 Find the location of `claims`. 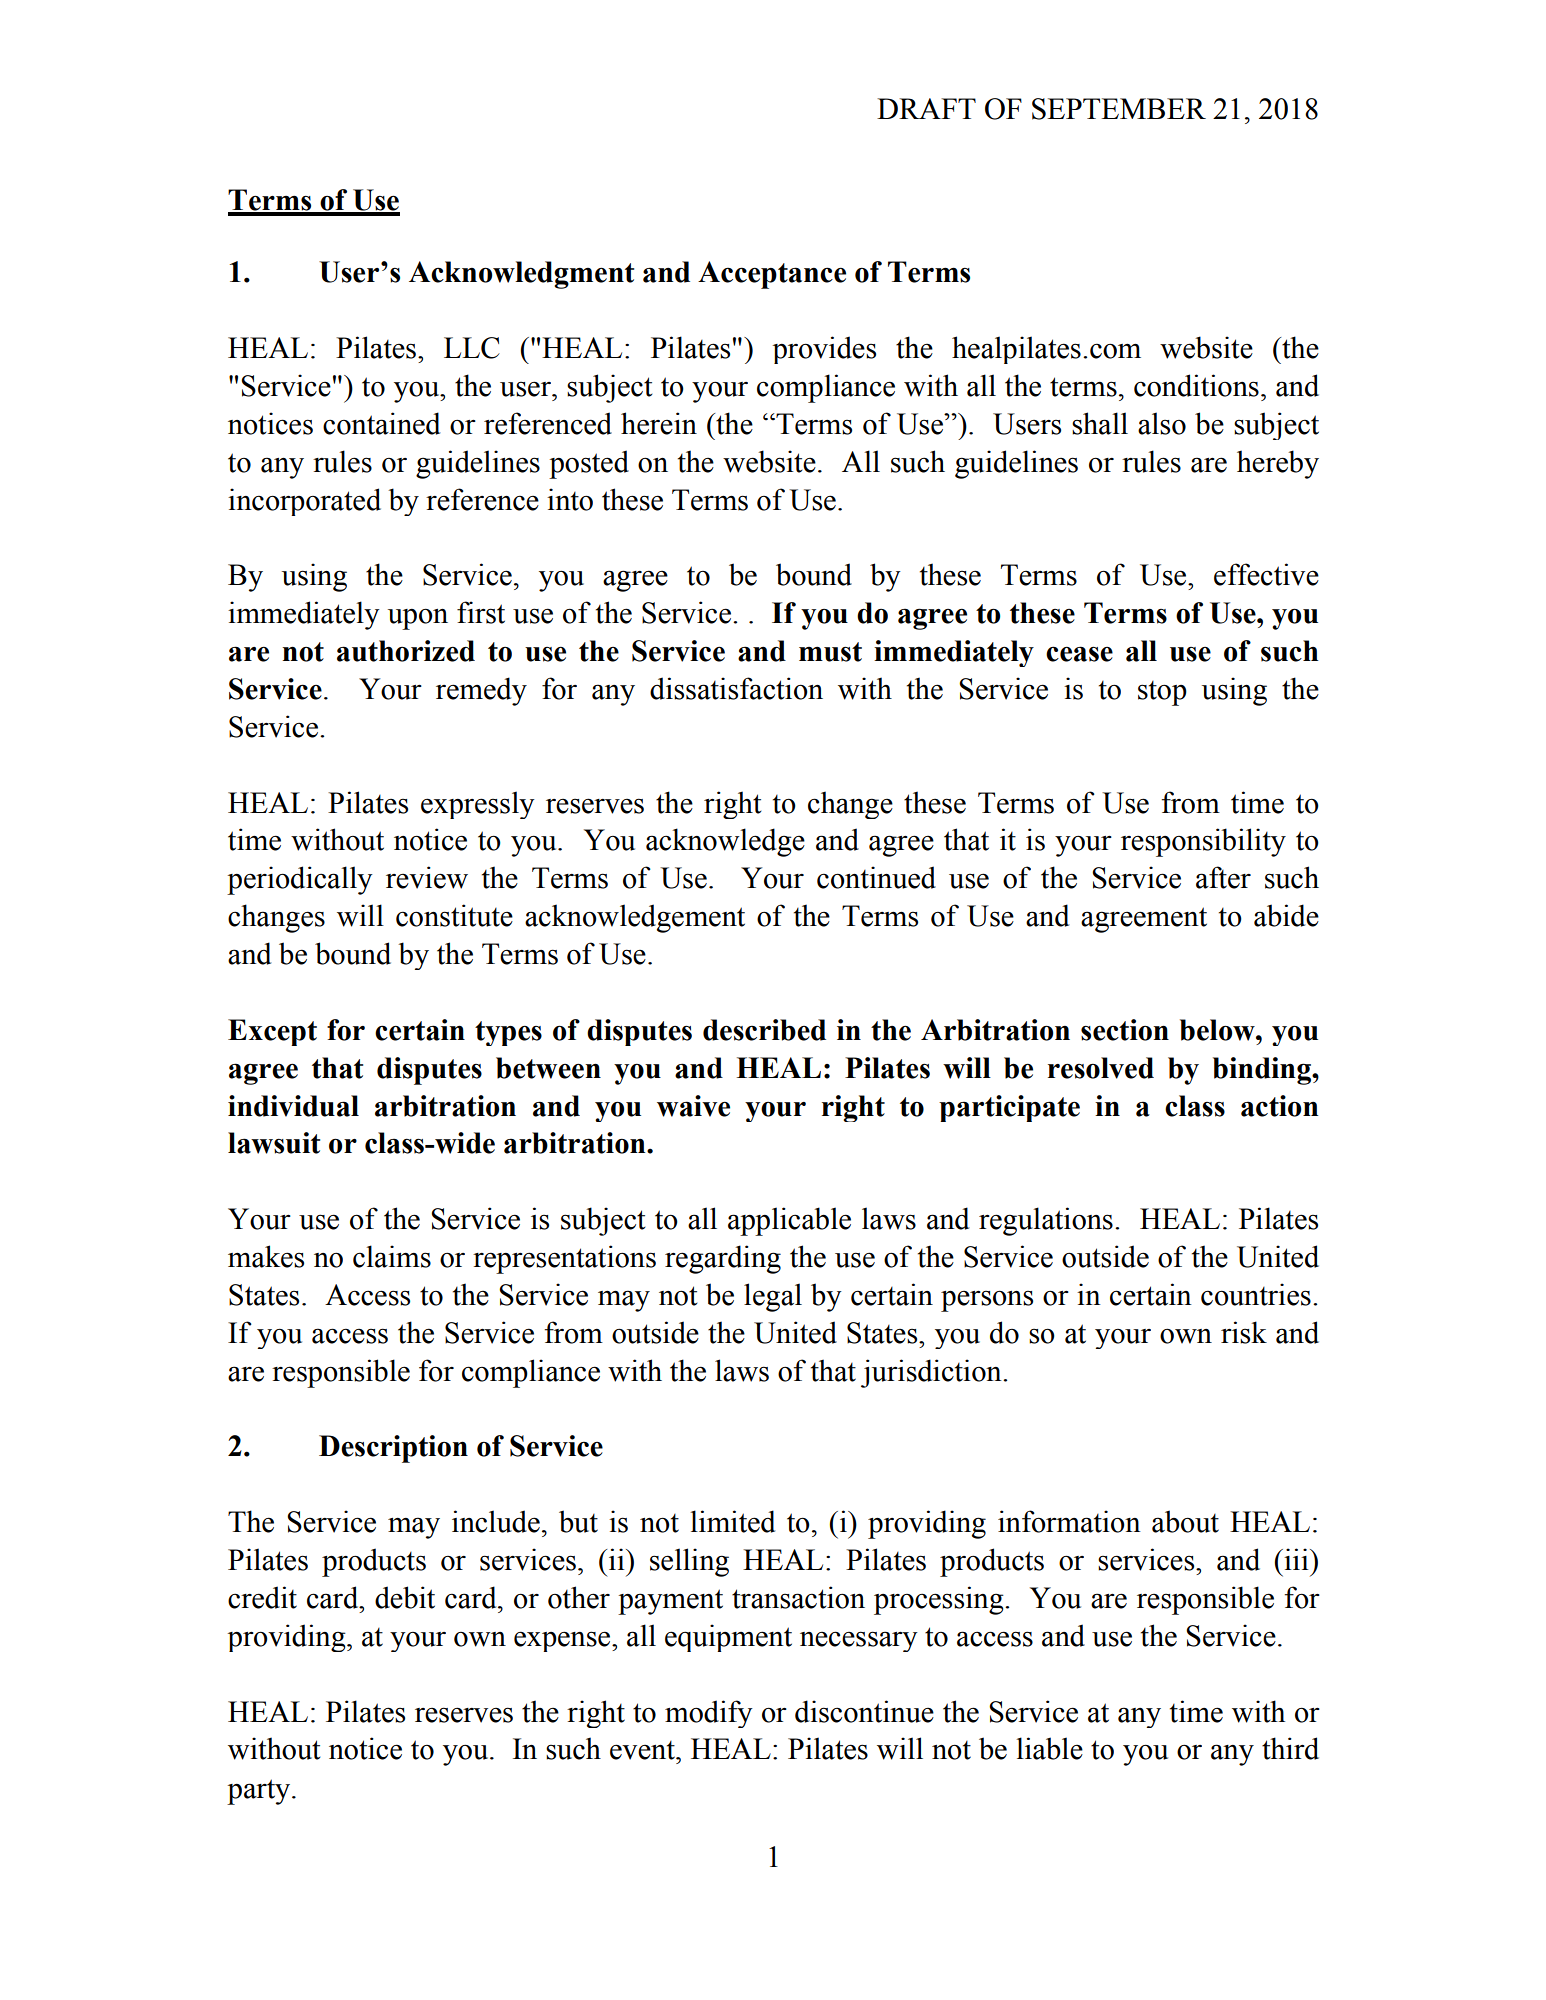

claims is located at coordinates (392, 1256).
